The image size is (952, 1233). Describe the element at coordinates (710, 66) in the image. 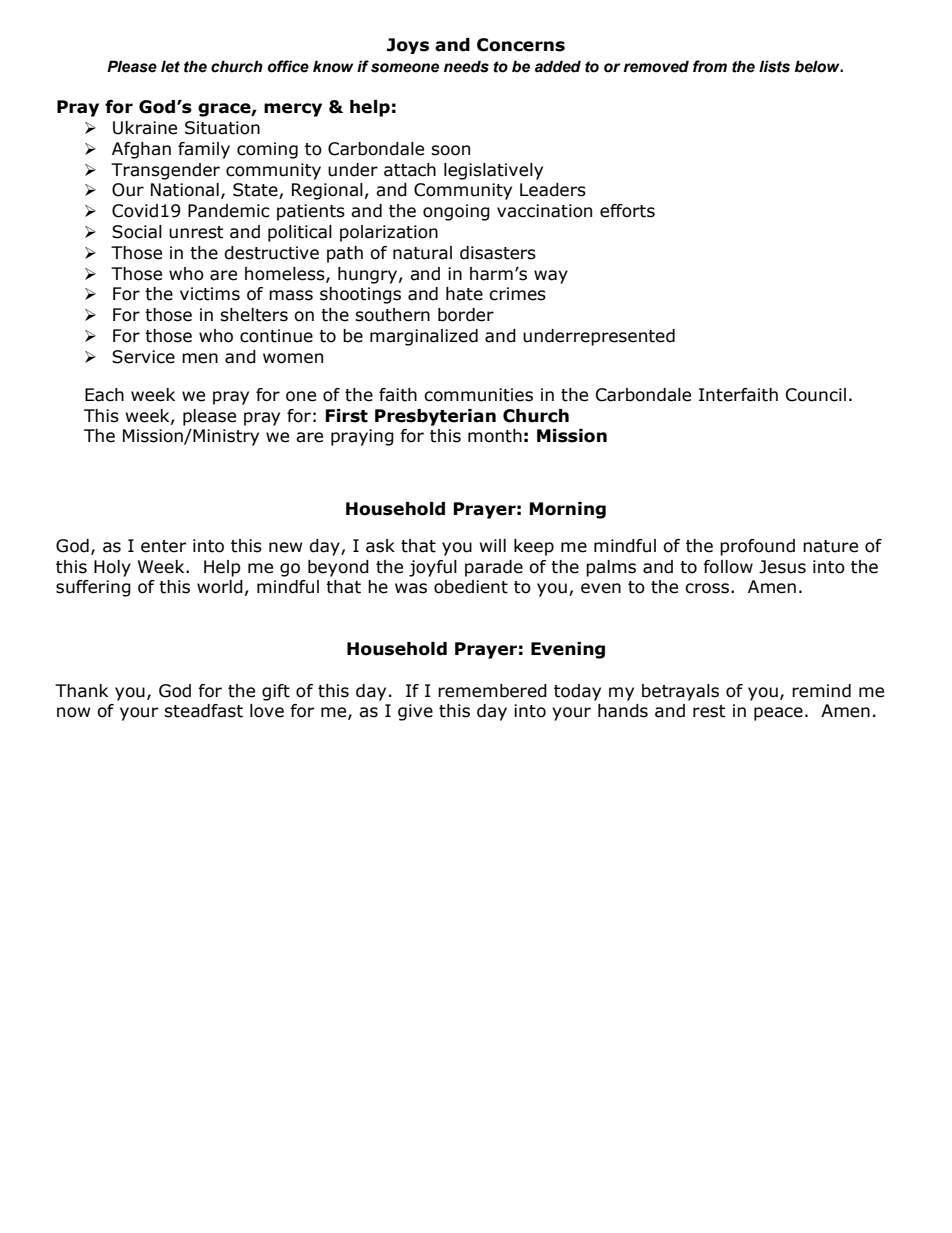

I see `from` at that location.
